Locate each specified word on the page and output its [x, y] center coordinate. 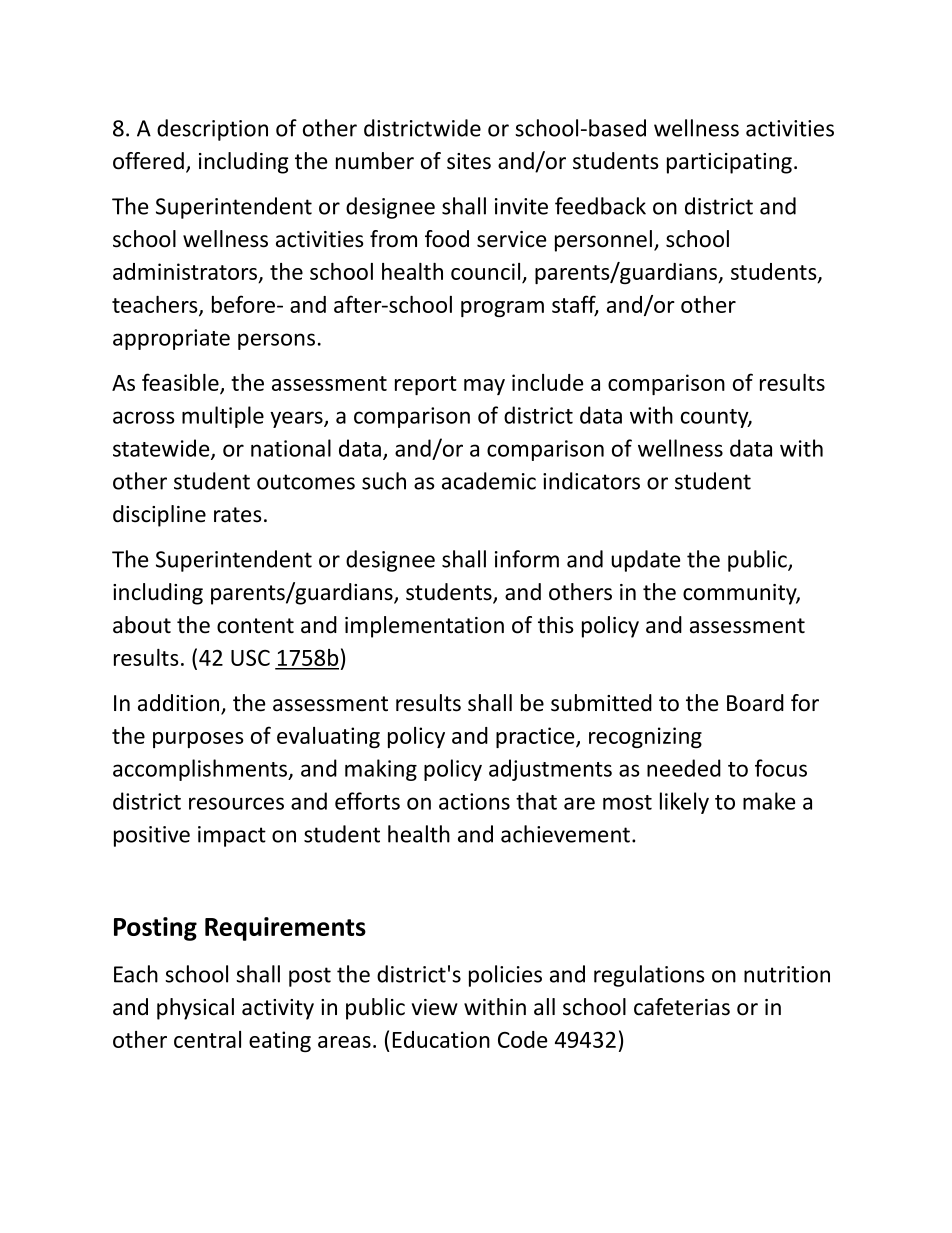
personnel [603, 241]
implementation [424, 627]
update [645, 561]
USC [250, 657]
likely [684, 803]
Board [755, 703]
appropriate [171, 339]
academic [489, 481]
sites [469, 161]
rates [238, 515]
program [502, 309]
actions [474, 801]
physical [195, 1009]
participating [729, 163]
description [212, 130]
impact [232, 836]
